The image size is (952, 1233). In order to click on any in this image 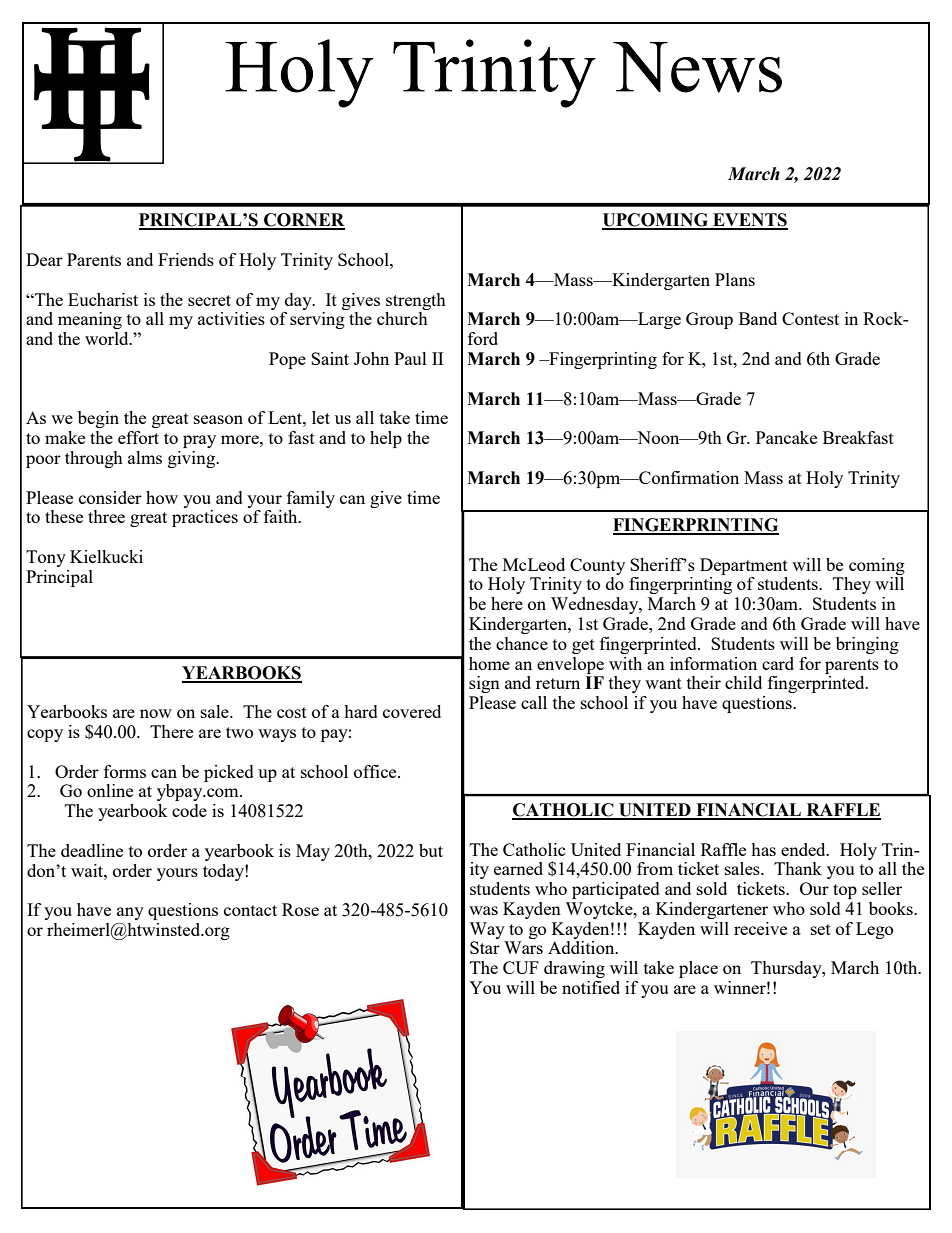, I will do `click(130, 913)`.
